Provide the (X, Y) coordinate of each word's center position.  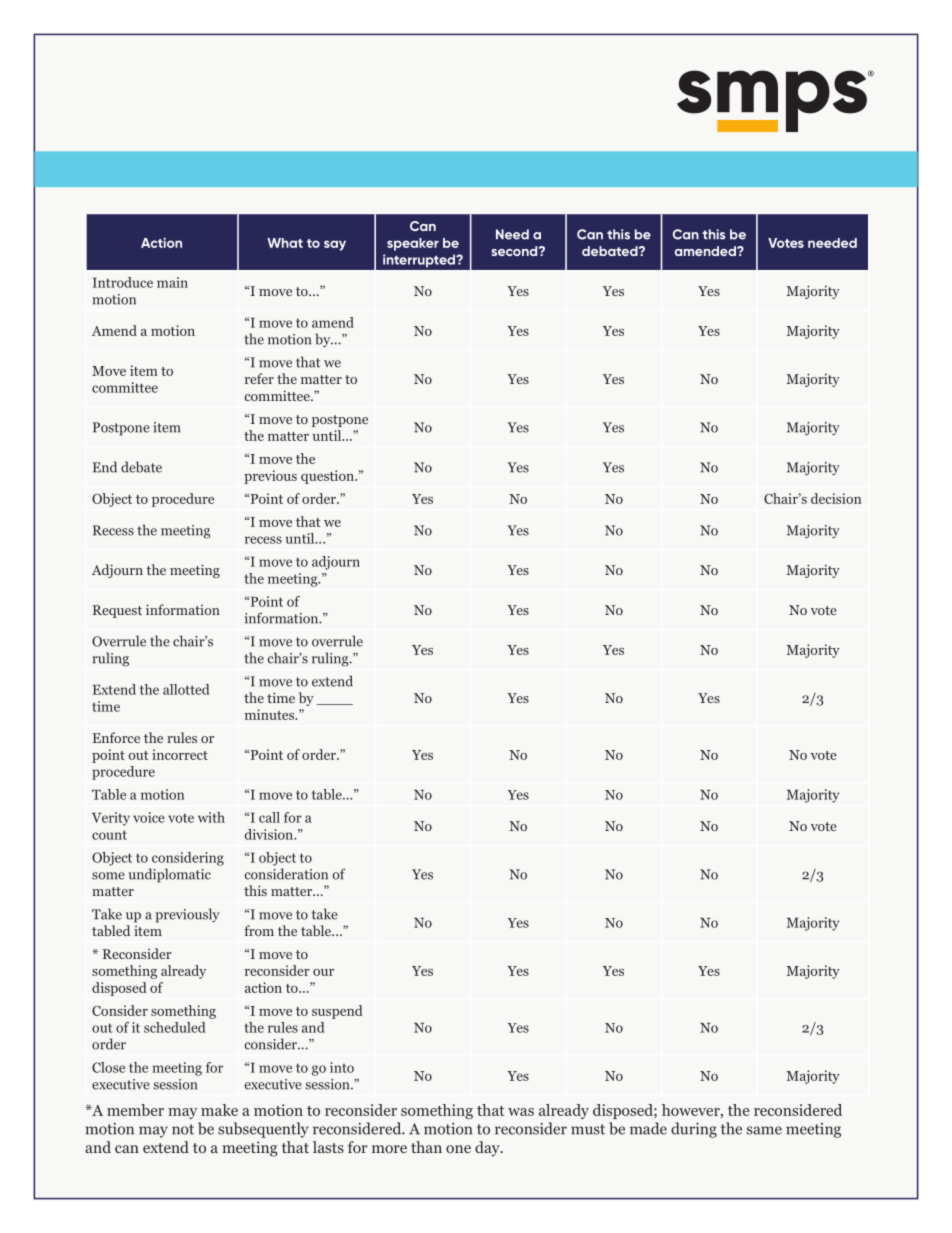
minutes (271, 714)
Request (117, 611)
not (183, 1129)
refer (259, 378)
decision (836, 498)
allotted (186, 689)
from (259, 930)
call (269, 817)
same (764, 1130)
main (172, 282)
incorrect (180, 754)
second (515, 251)
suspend (337, 1012)
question (328, 477)
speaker (413, 244)
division (270, 834)
